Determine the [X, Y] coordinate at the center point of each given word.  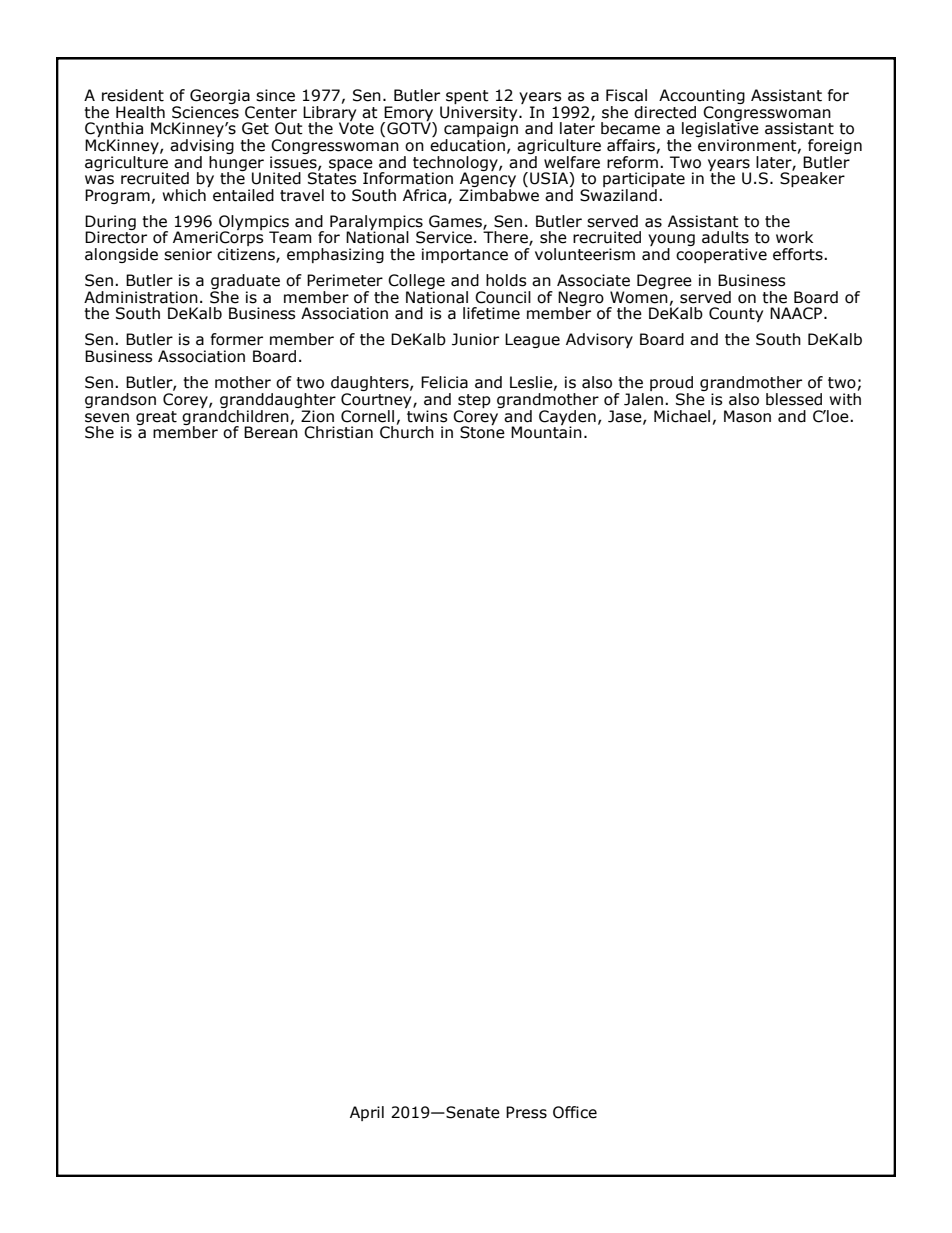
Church [407, 431]
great [156, 418]
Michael [682, 416]
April [367, 1113]
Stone [482, 431]
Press [526, 1112]
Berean [271, 431]
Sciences [205, 111]
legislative [720, 130]
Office [575, 1112]
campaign [481, 130]
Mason [747, 416]
